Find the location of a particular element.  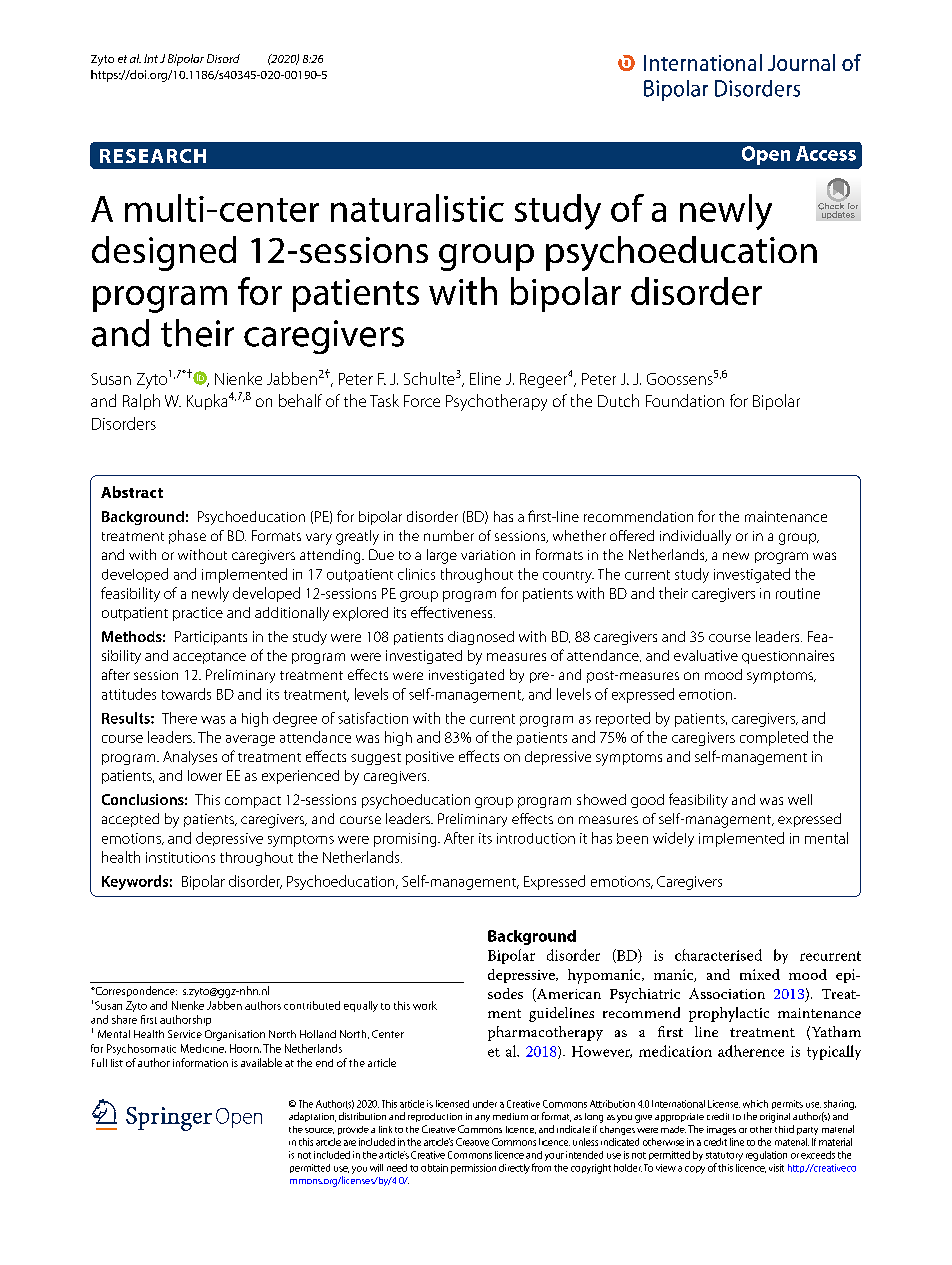

any is located at coordinates (482, 1118).
